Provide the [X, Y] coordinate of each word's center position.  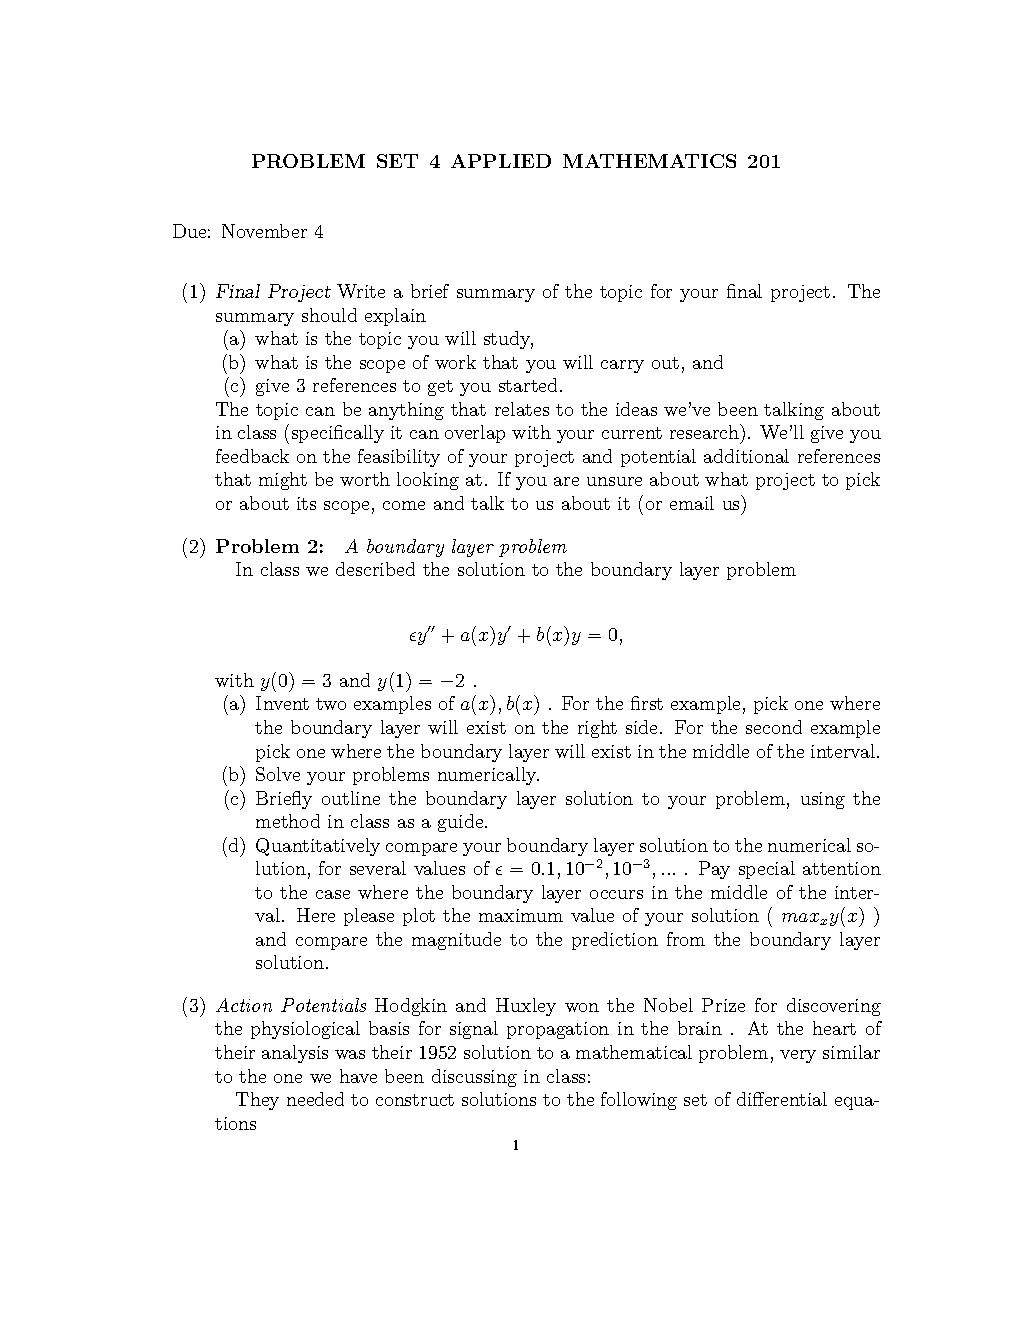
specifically [338, 434]
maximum [521, 915]
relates [522, 409]
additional [746, 456]
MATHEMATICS [649, 161]
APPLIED [501, 161]
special [767, 870]
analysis [295, 1054]
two [331, 704]
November [264, 231]
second [774, 727]
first [647, 703]
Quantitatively [318, 847]
